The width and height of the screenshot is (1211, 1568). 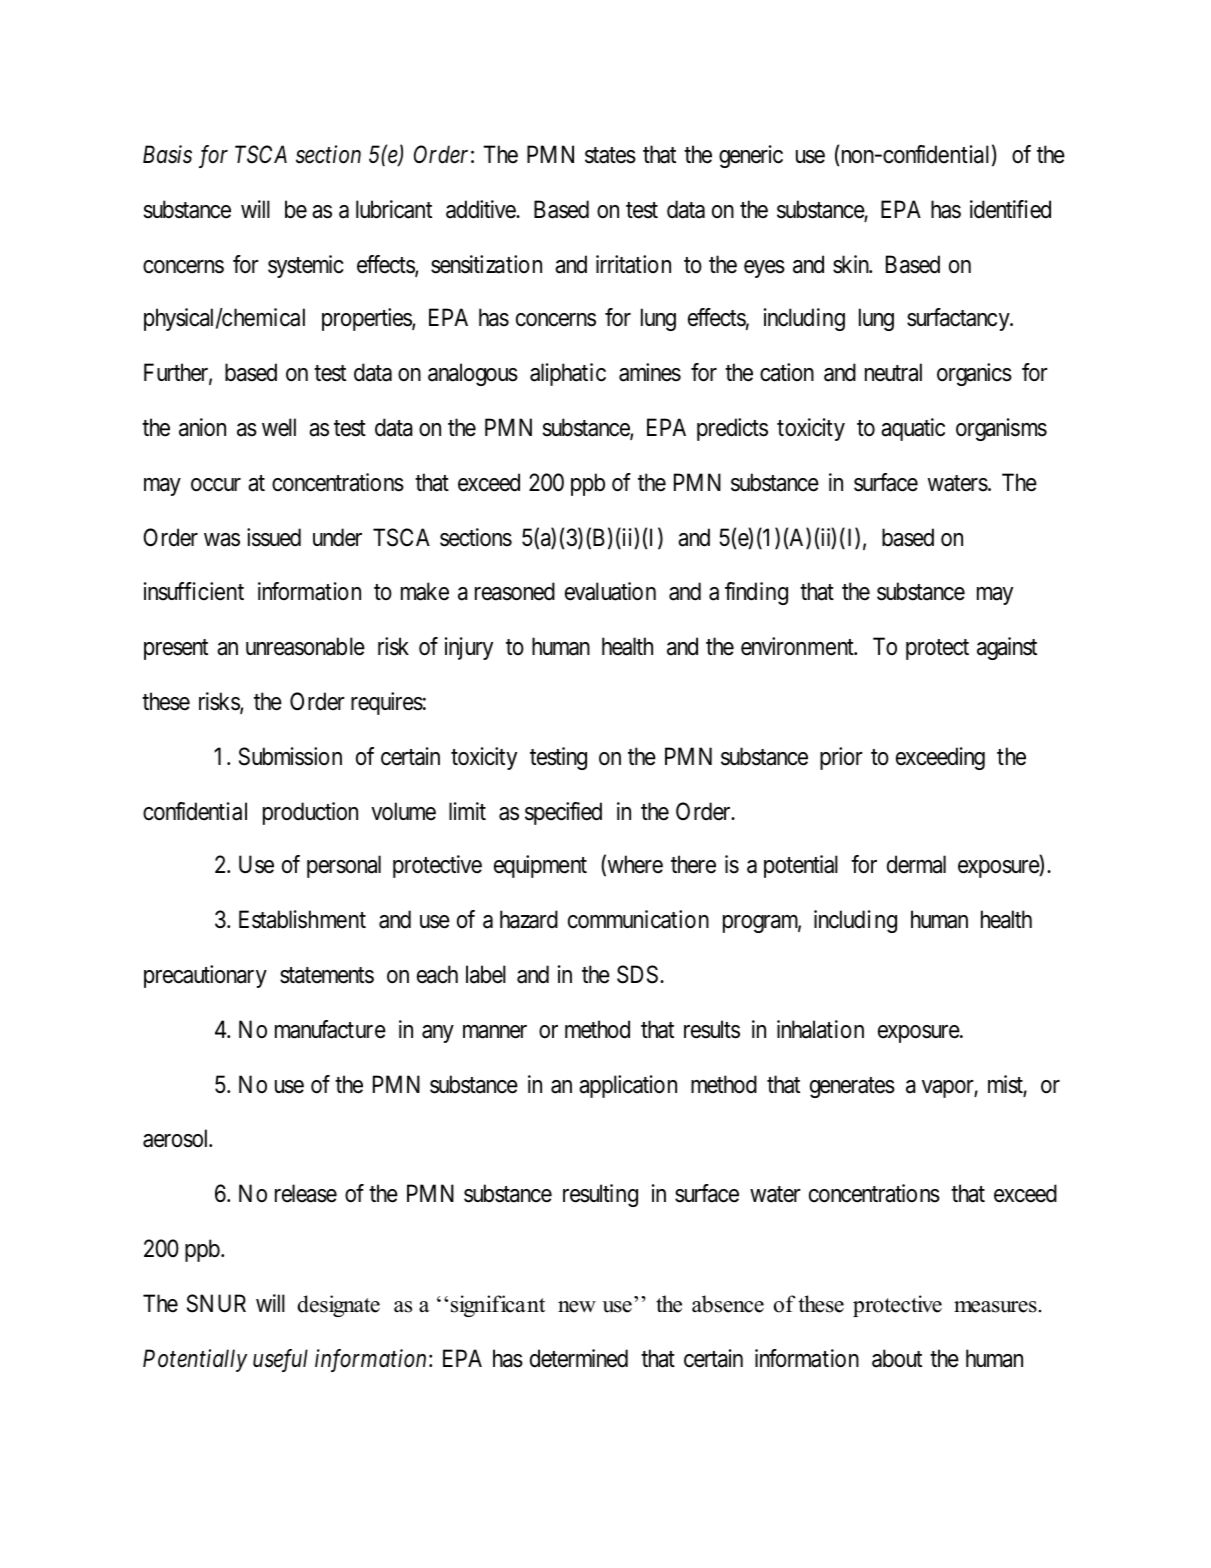 What do you see at coordinates (216, 485) in the screenshot?
I see `occur` at bounding box center [216, 485].
